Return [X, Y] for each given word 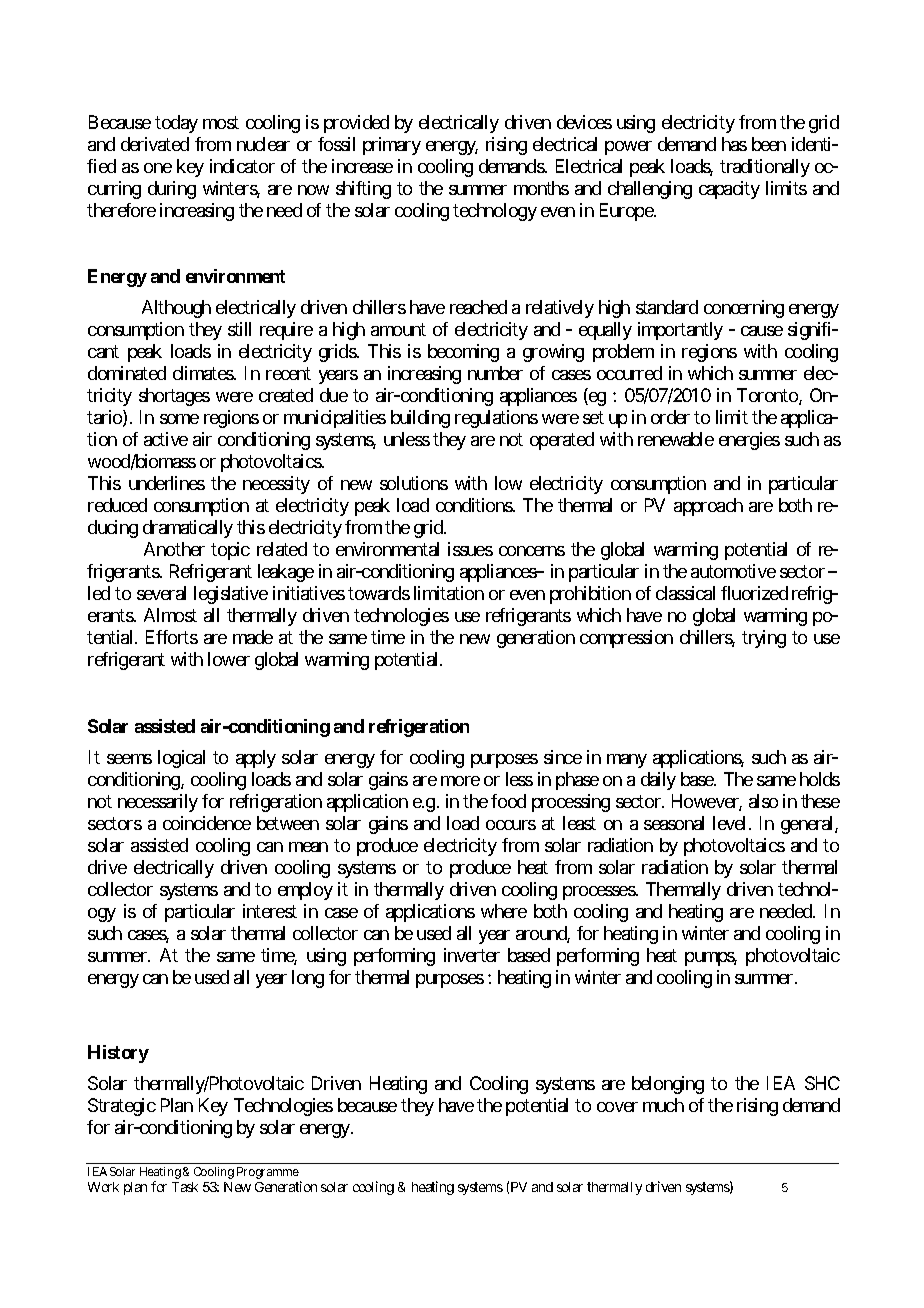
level [731, 823]
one [158, 168]
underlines [167, 483]
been [769, 144]
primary [392, 146]
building [420, 419]
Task [185, 1187]
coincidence [207, 823]
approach [708, 507]
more [460, 781]
